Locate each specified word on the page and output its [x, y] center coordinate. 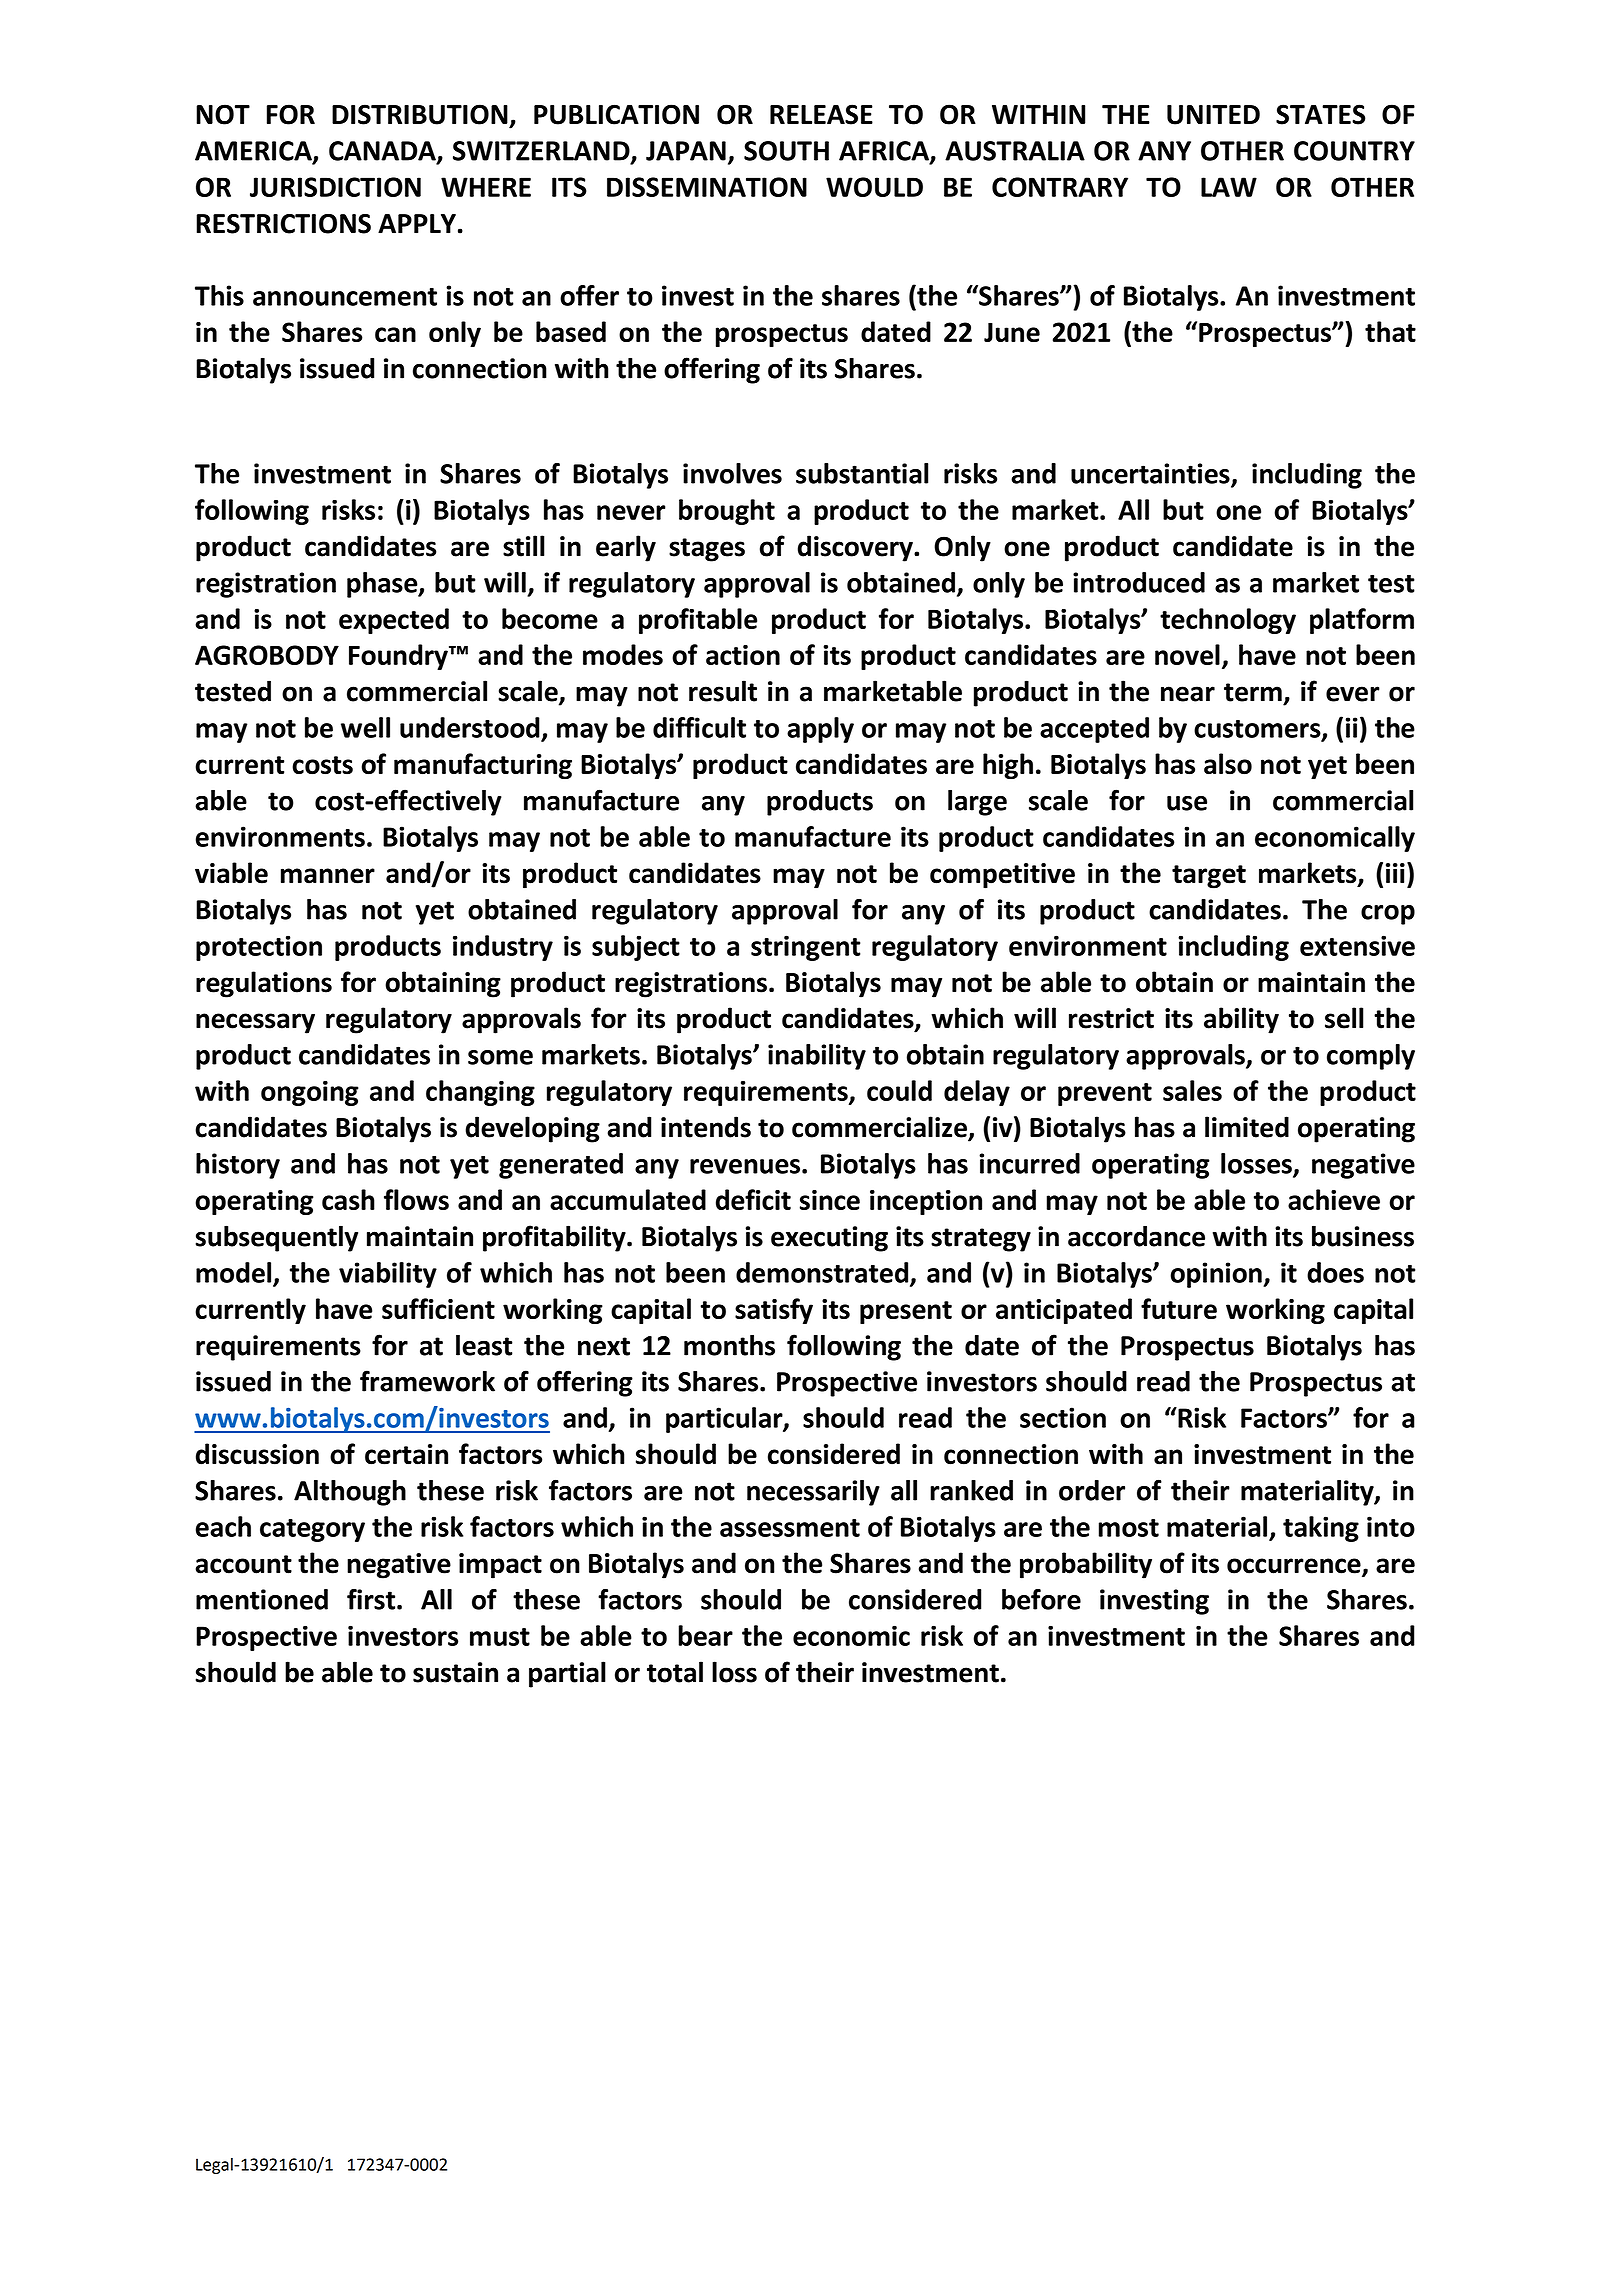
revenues [745, 1166]
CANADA [383, 152]
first [372, 1599]
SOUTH [786, 151]
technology [1228, 621]
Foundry [399, 657]
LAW [1229, 187]
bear [705, 1635]
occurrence [1295, 1567]
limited [1247, 1127]
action [743, 655]
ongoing [310, 1093]
